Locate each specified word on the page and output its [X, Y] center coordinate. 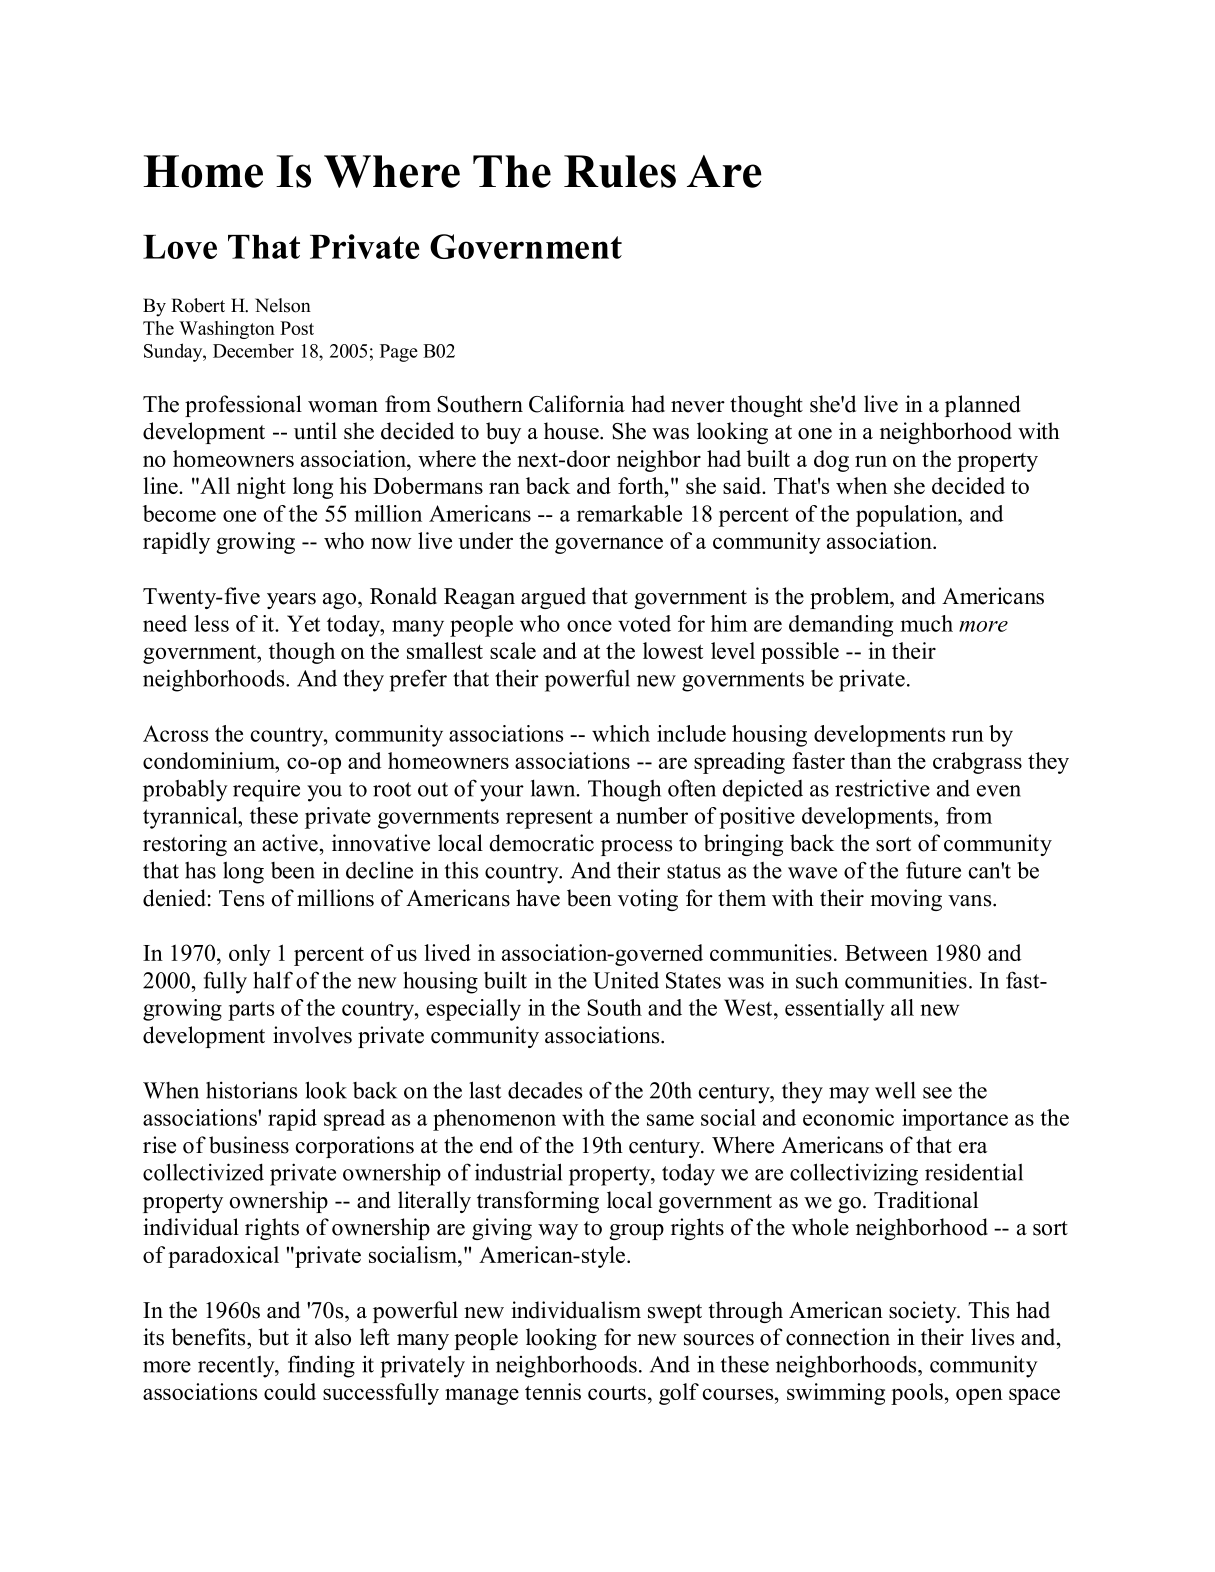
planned [983, 406]
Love [180, 247]
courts [617, 1393]
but [274, 1337]
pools [917, 1394]
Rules [620, 171]
